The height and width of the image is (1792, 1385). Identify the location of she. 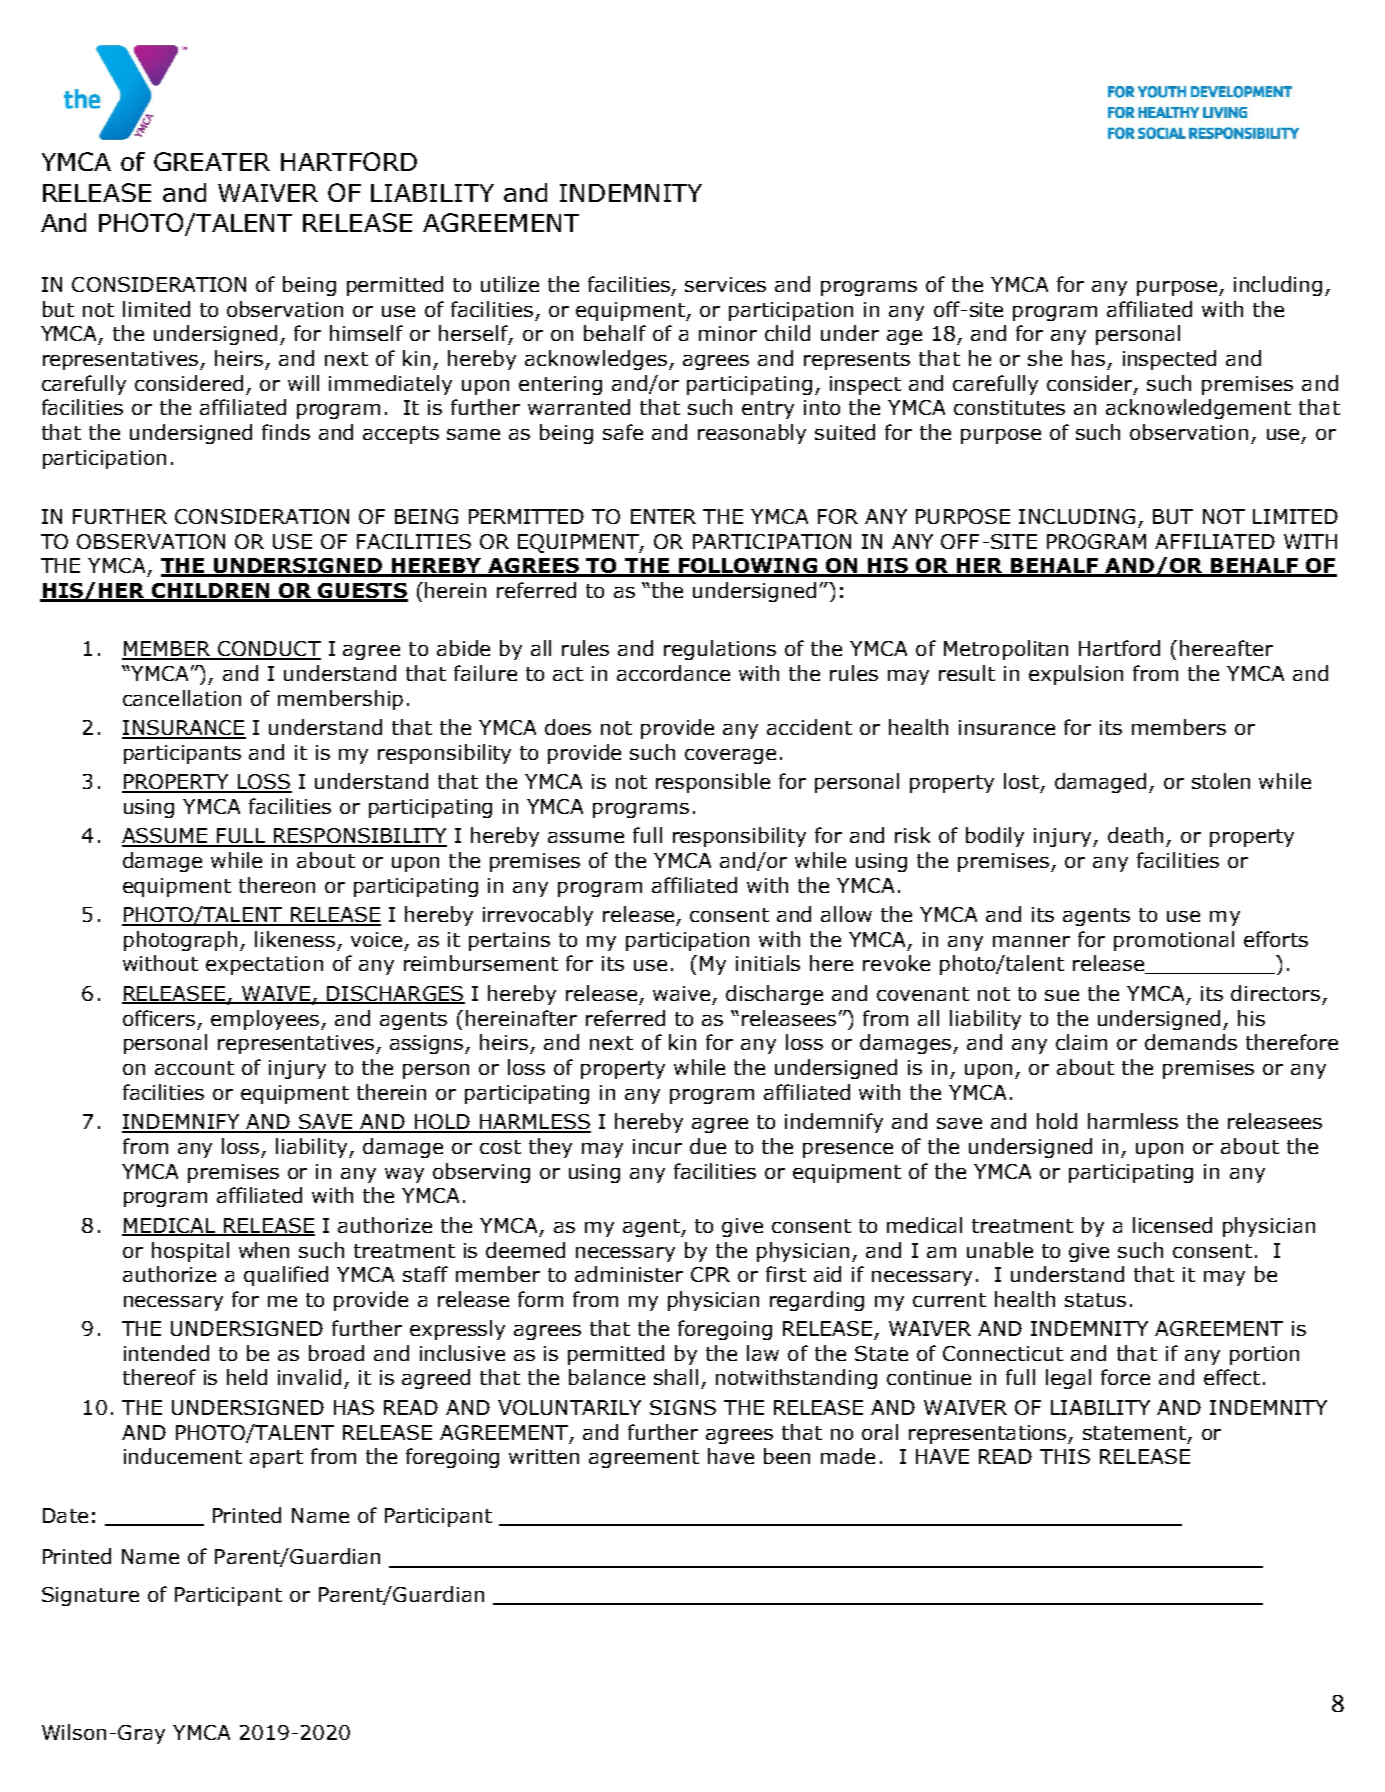
(1045, 358).
